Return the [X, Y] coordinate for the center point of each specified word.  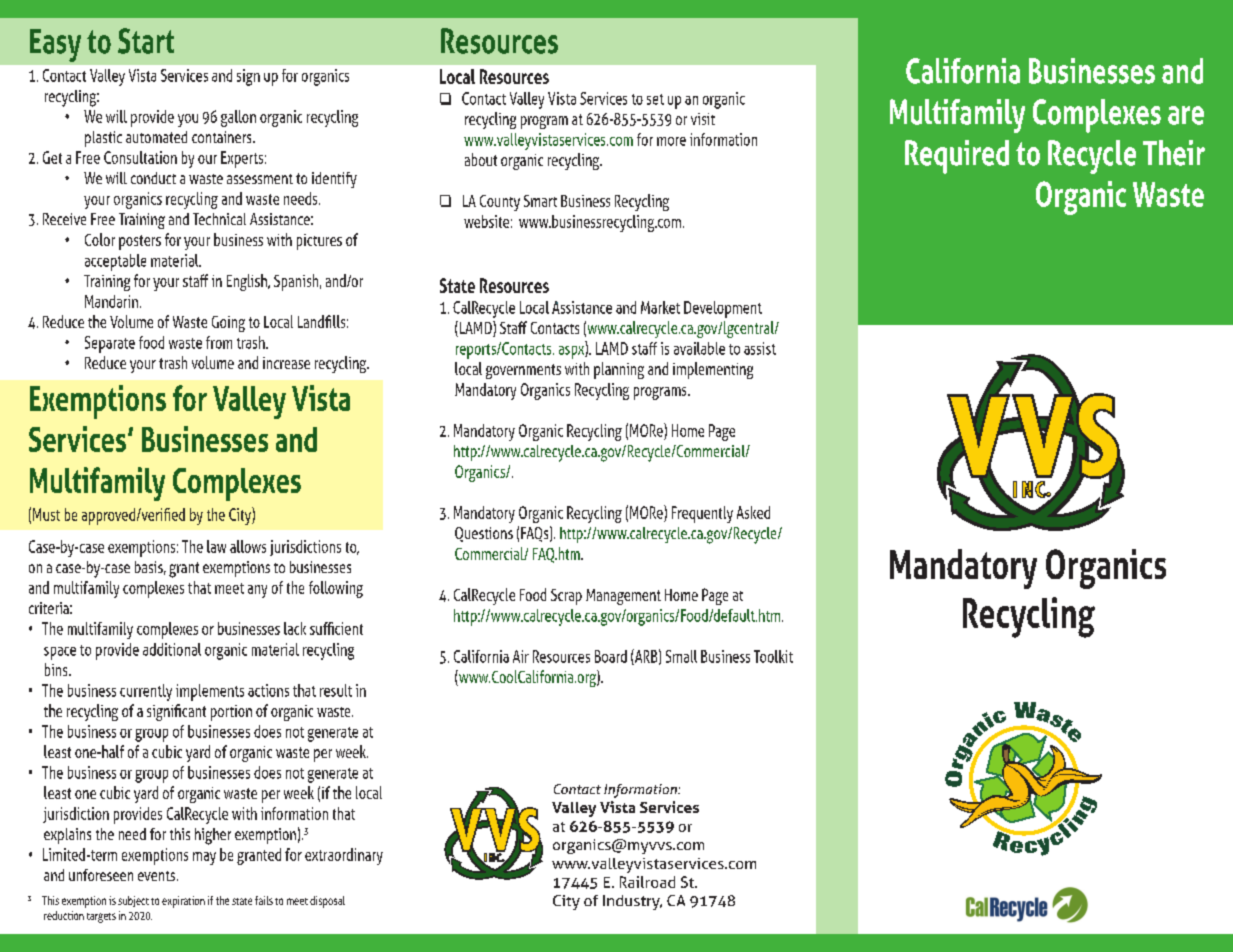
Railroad [647, 882]
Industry [632, 902]
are [1186, 115]
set [655, 99]
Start [146, 41]
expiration [183, 902]
